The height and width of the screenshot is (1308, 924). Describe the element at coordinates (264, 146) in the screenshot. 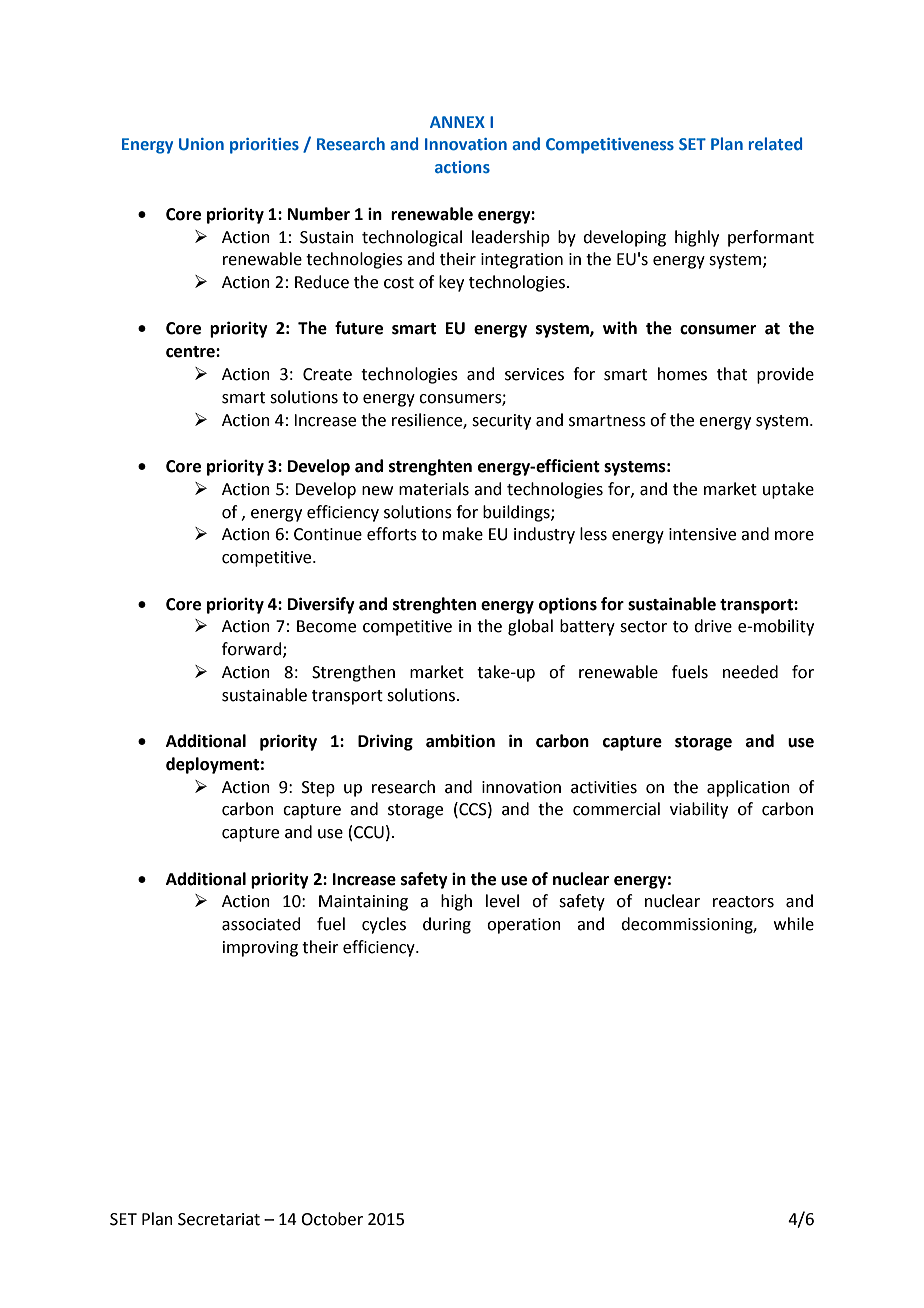

I see `priorities` at that location.
